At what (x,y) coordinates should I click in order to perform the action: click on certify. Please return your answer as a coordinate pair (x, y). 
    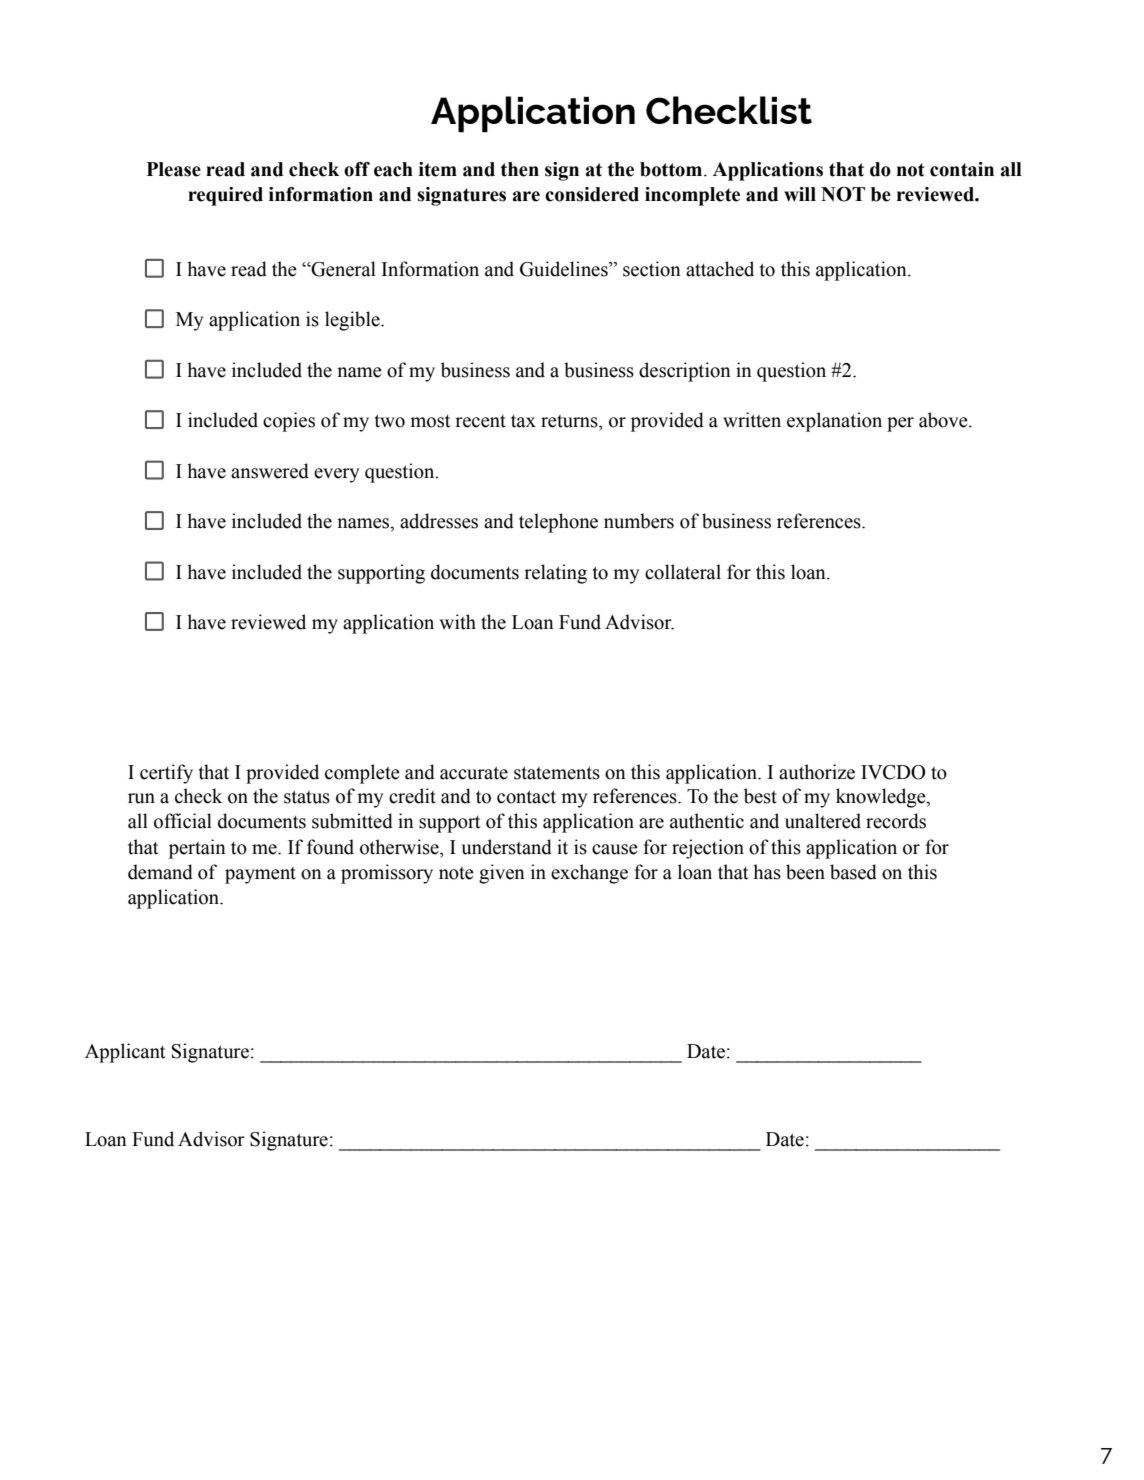
    Looking at the image, I should click on (166, 774).
